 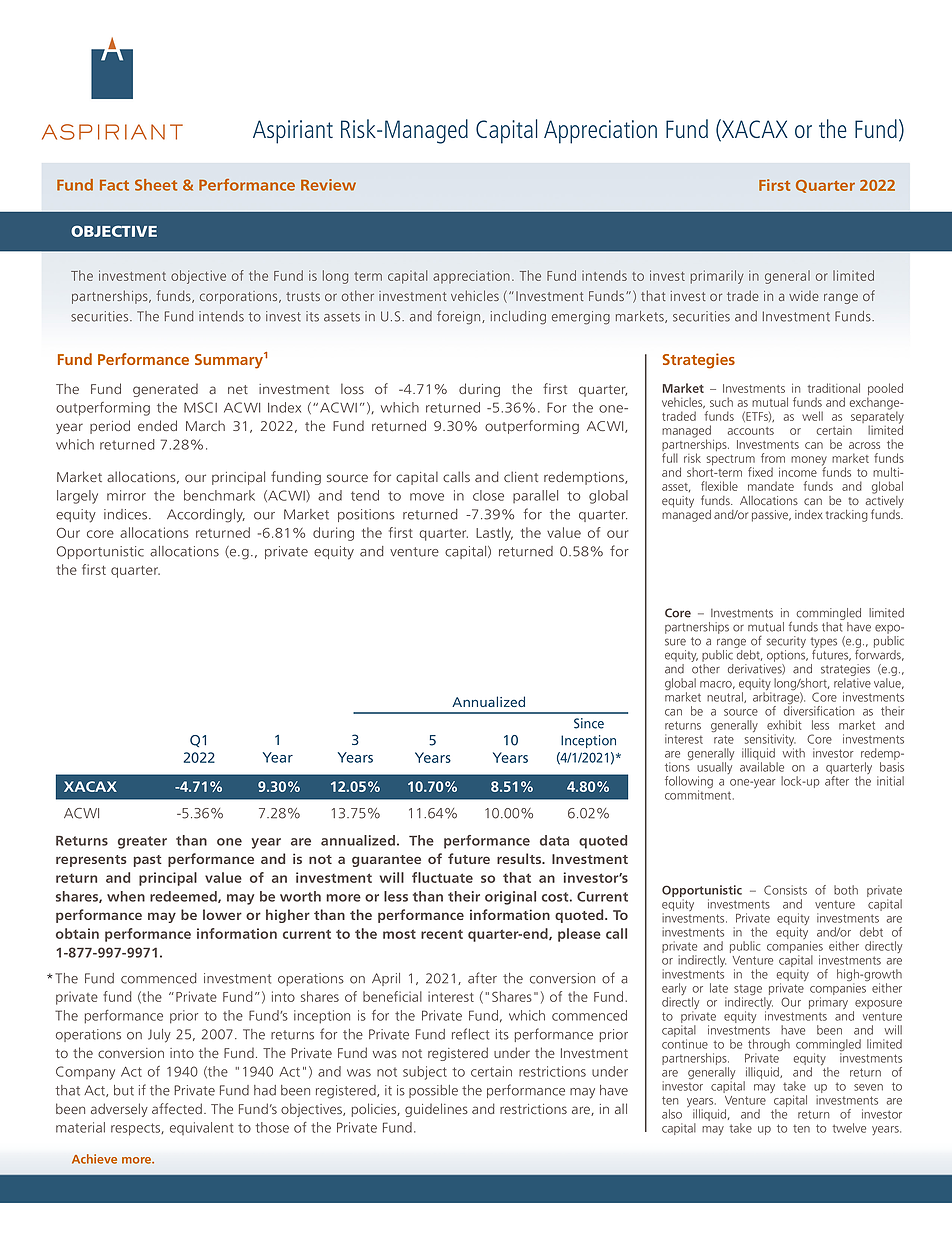 What do you see at coordinates (328, 185) in the image?
I see `Review` at bounding box center [328, 185].
